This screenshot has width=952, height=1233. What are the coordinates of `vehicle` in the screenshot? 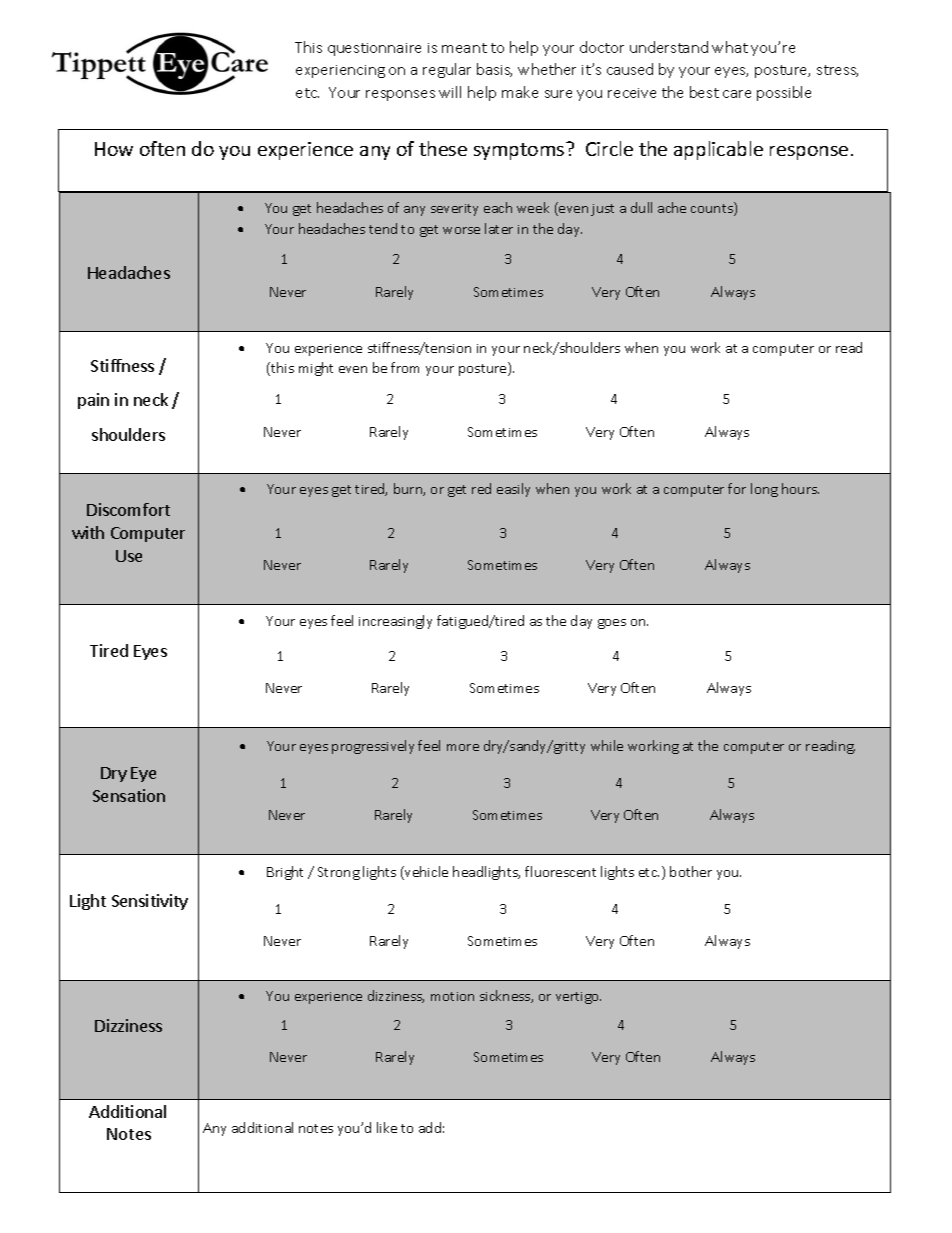 It's located at (425, 873).
